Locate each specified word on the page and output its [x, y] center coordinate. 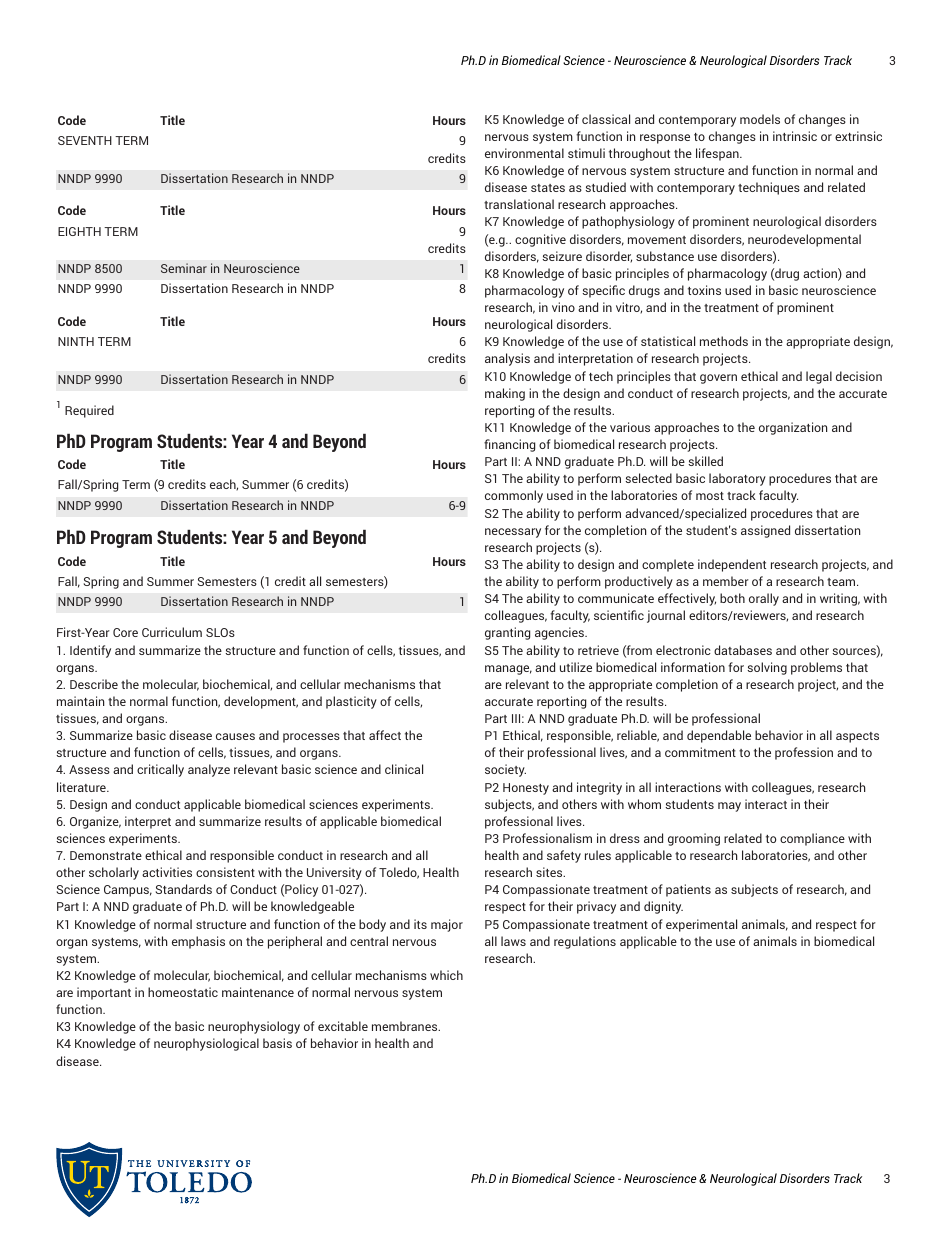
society [505, 770]
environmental [524, 153]
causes [235, 736]
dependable [719, 736]
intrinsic [795, 136]
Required [89, 411]
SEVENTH [85, 140]
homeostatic [183, 992]
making [505, 394]
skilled [705, 461]
